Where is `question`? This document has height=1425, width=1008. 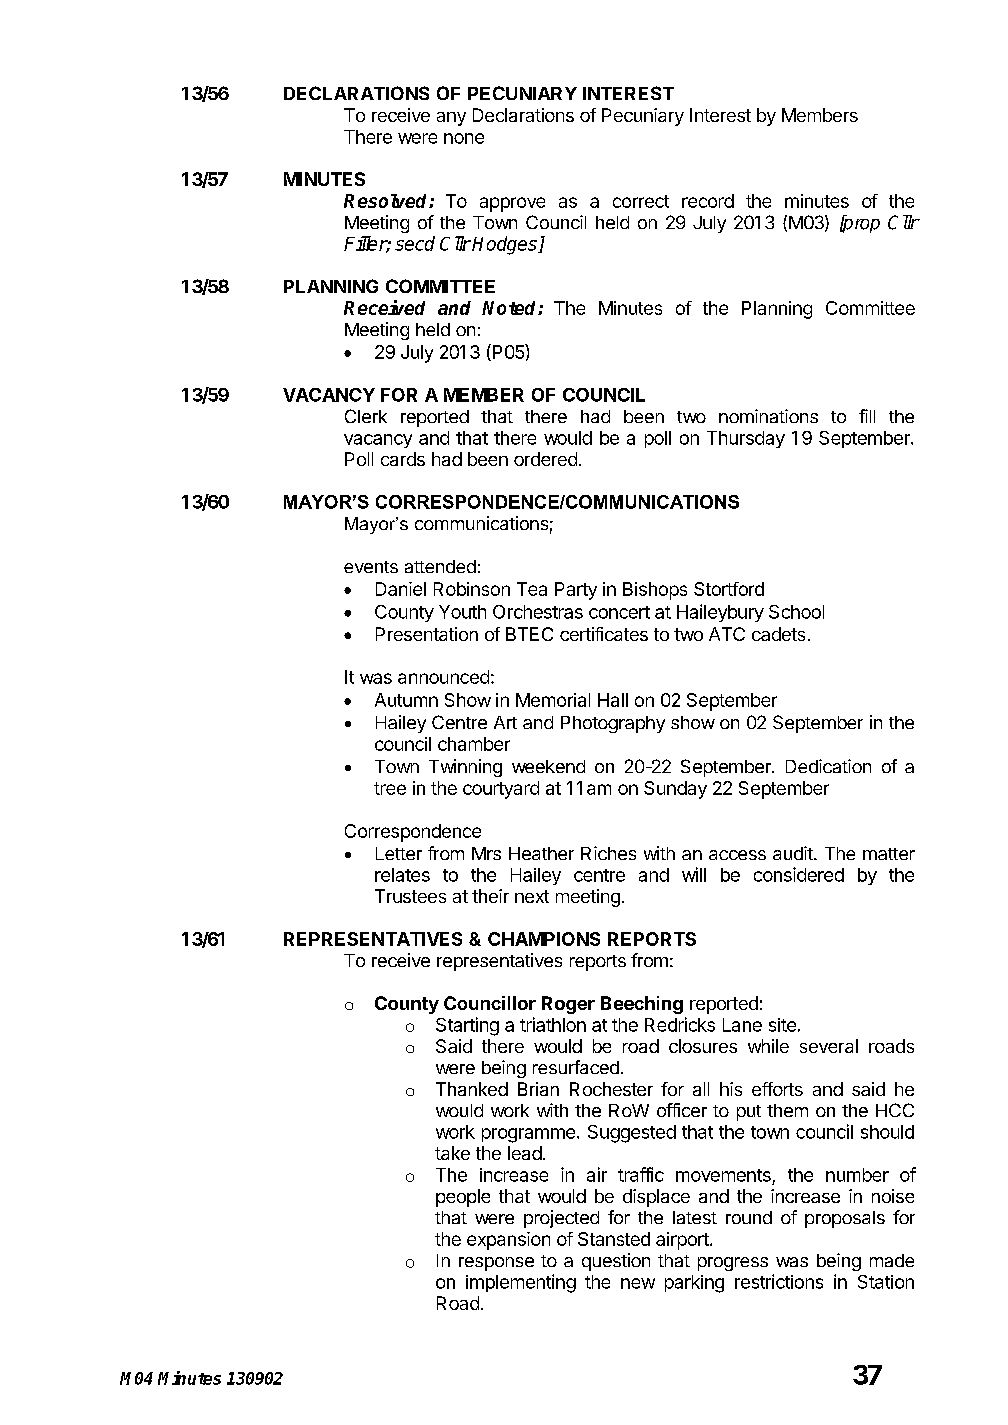
question is located at coordinates (616, 1262).
